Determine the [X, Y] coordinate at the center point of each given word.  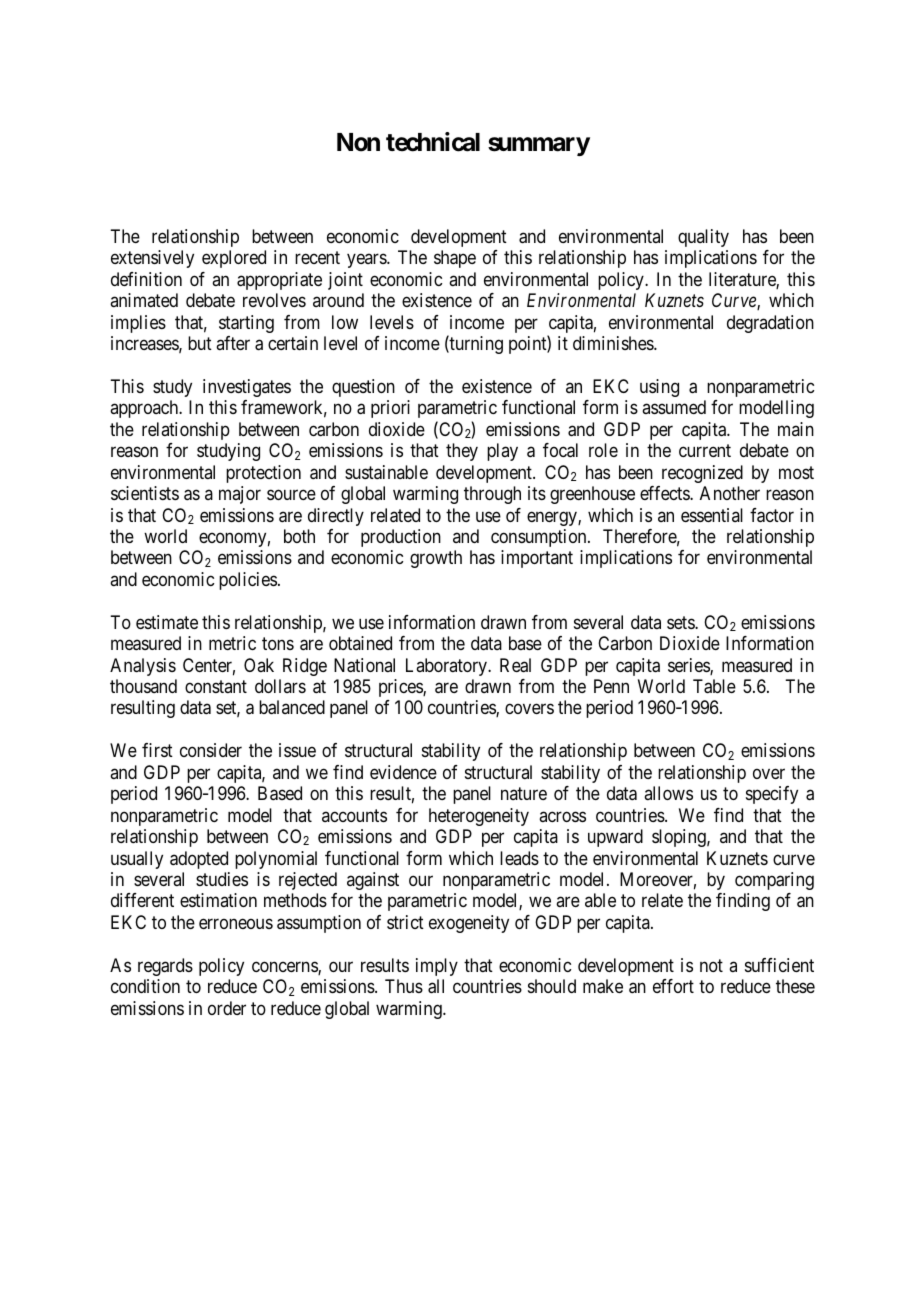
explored [234, 259]
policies [248, 581]
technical [433, 142]
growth [436, 559]
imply [437, 967]
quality [703, 238]
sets [681, 622]
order [227, 1008]
